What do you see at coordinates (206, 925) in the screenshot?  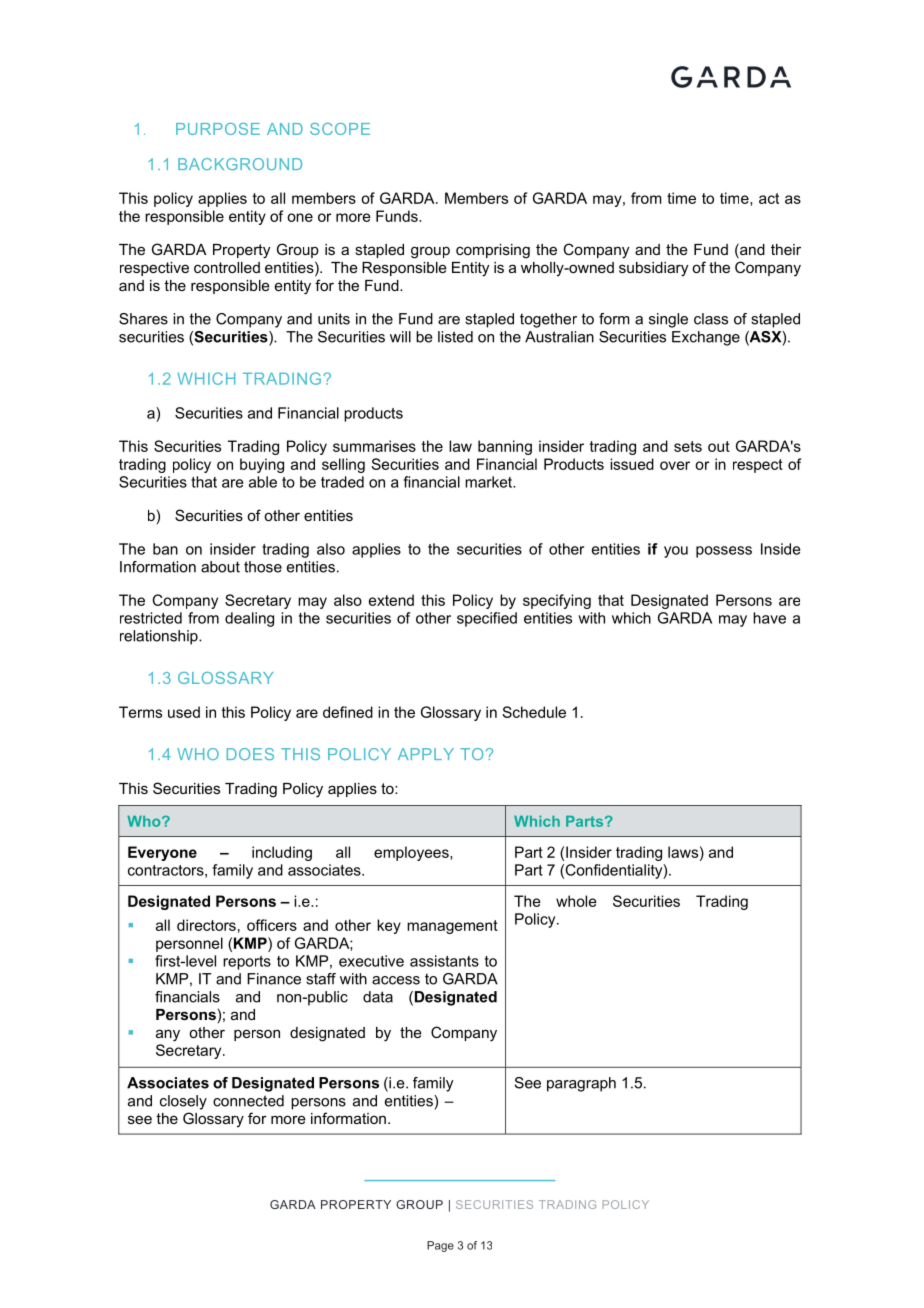 I see `directors` at bounding box center [206, 925].
